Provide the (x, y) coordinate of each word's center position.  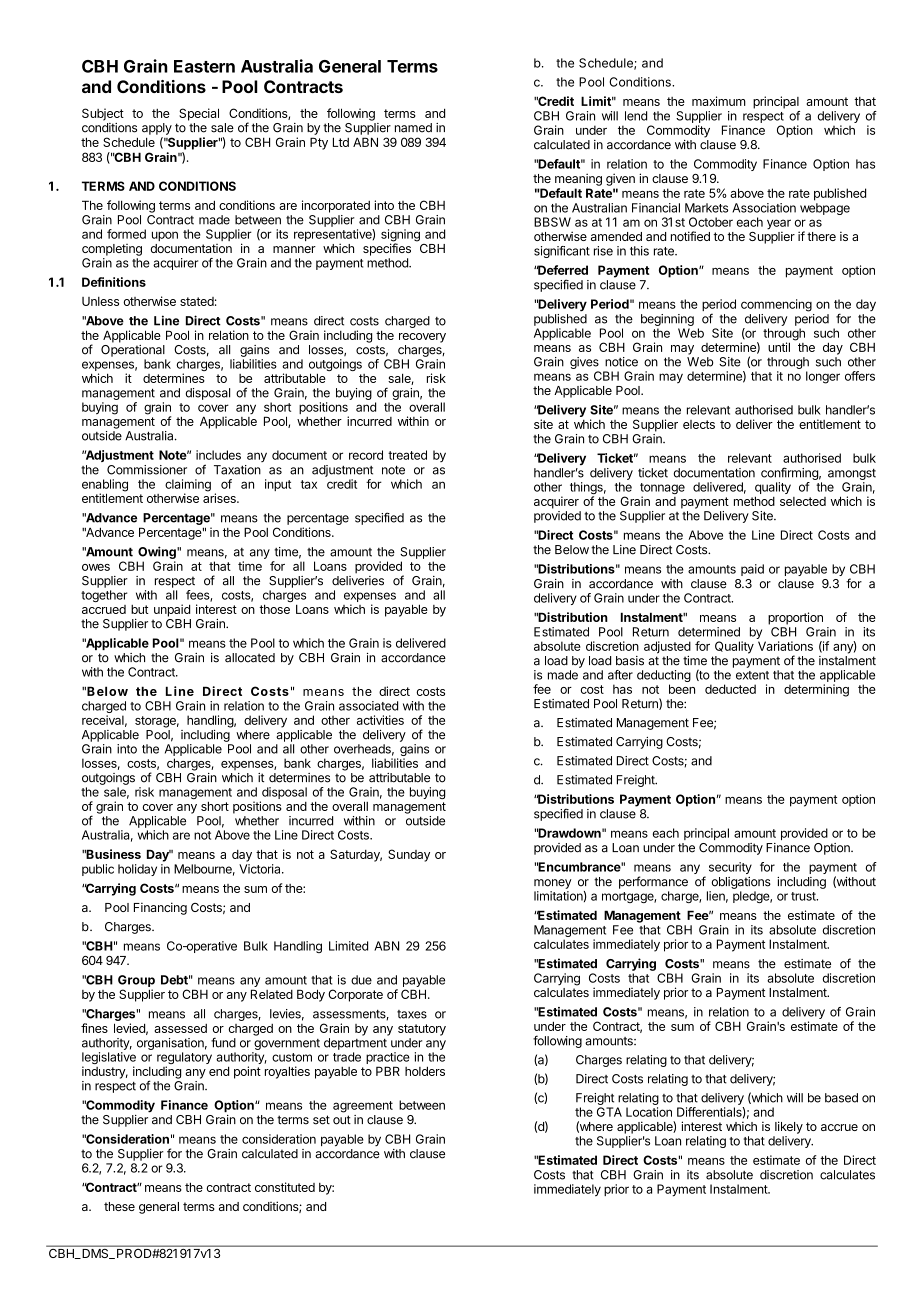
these (119, 1206)
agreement (363, 1107)
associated (368, 706)
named (413, 128)
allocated (250, 658)
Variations (785, 646)
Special (199, 114)
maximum (719, 101)
